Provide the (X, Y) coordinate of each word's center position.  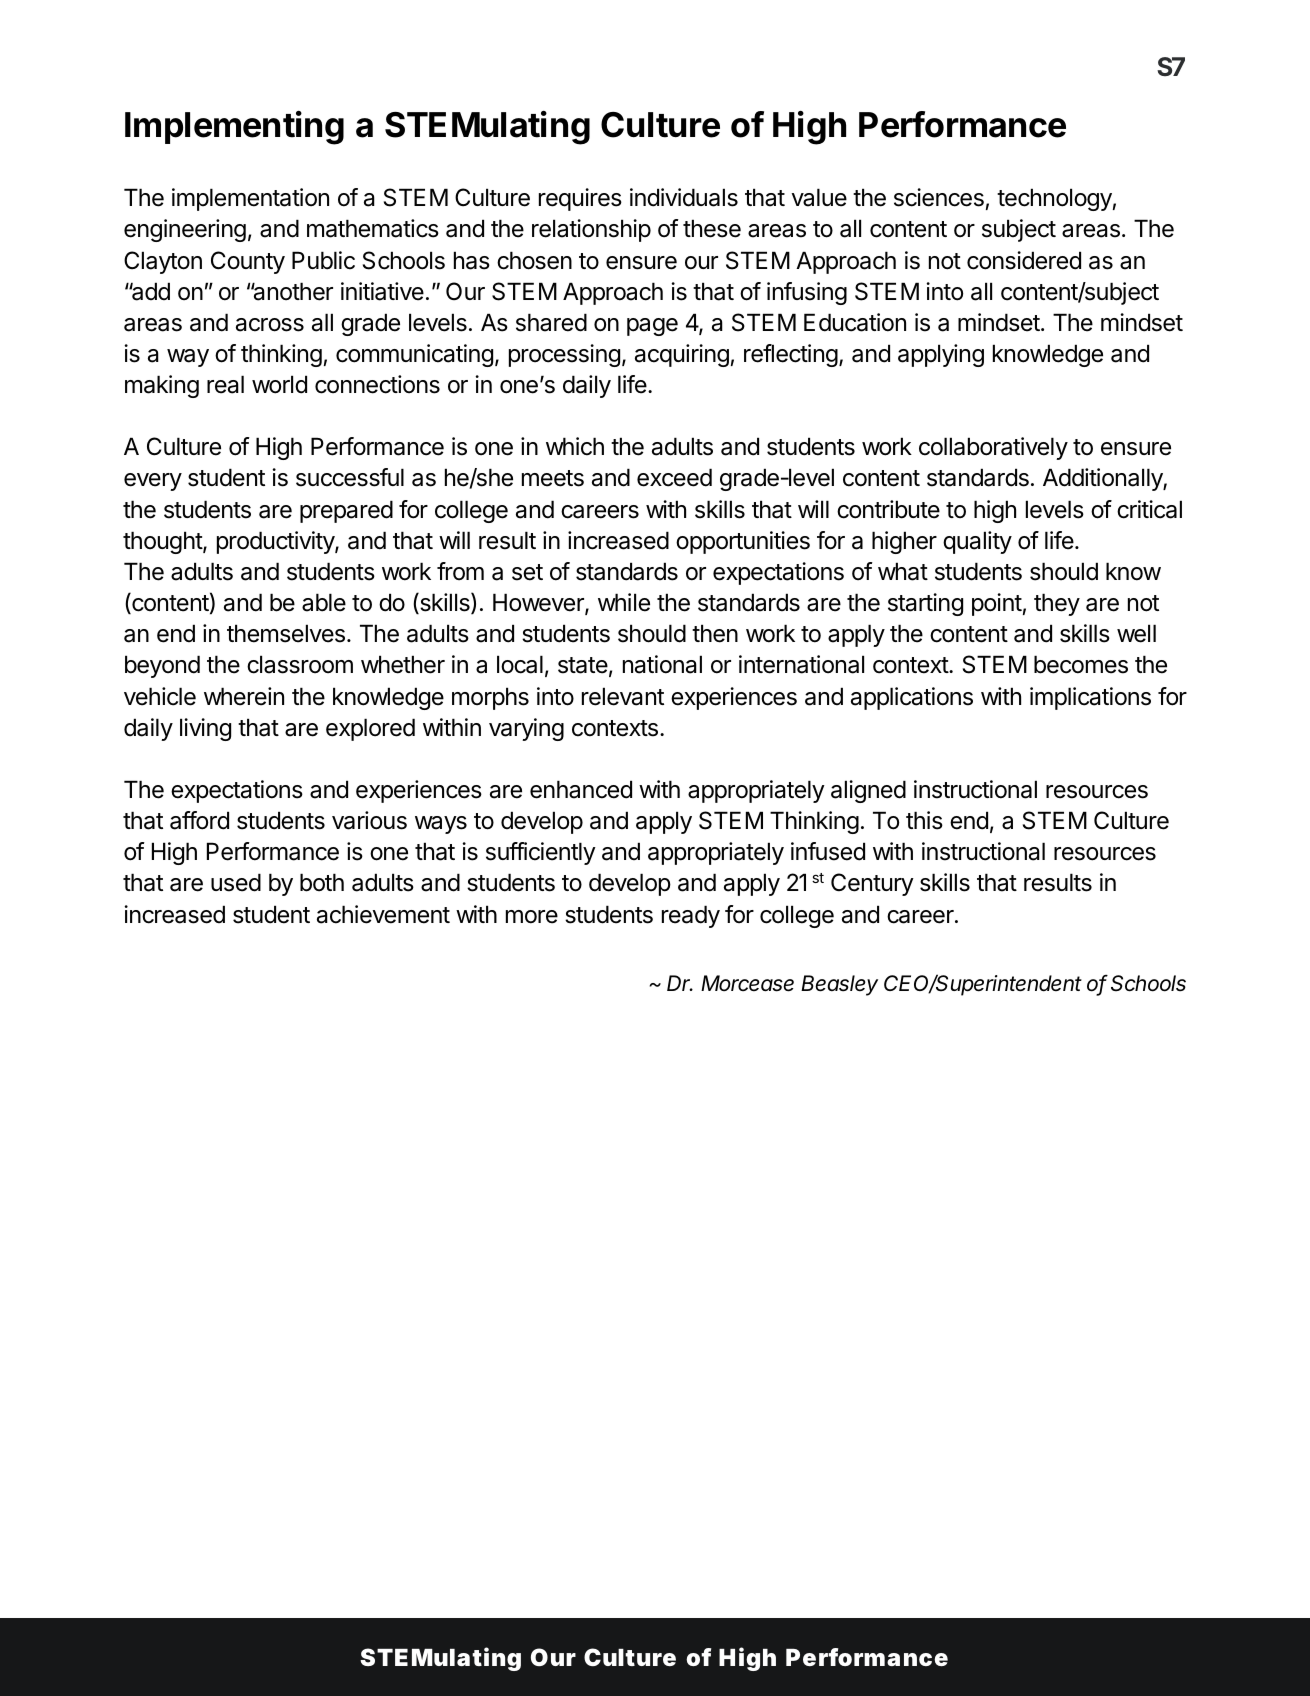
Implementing (234, 128)
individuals (684, 197)
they (1057, 604)
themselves (286, 633)
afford (199, 820)
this (924, 820)
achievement (383, 914)
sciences (939, 197)
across (270, 325)
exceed (674, 477)
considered (1024, 260)
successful (350, 477)
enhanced (581, 789)
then (715, 633)
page (652, 327)
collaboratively (993, 448)
